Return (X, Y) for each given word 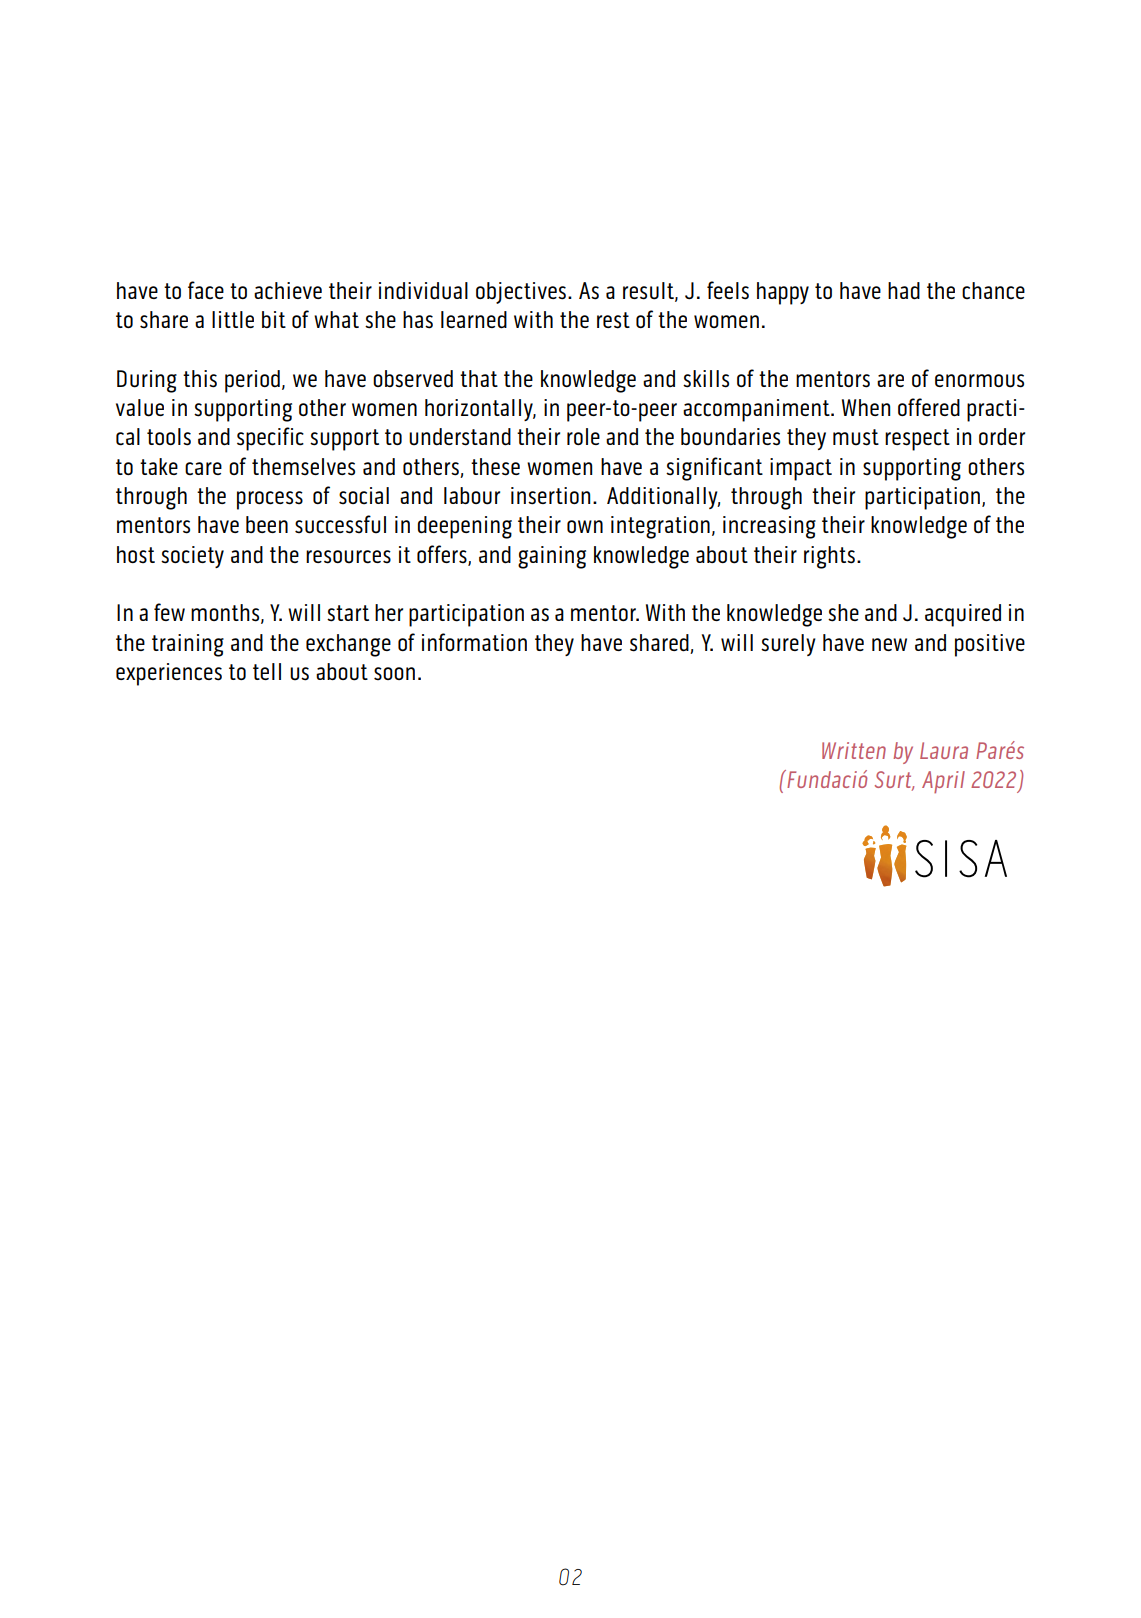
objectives (522, 293)
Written (854, 750)
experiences (169, 674)
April (943, 782)
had (904, 291)
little (233, 319)
